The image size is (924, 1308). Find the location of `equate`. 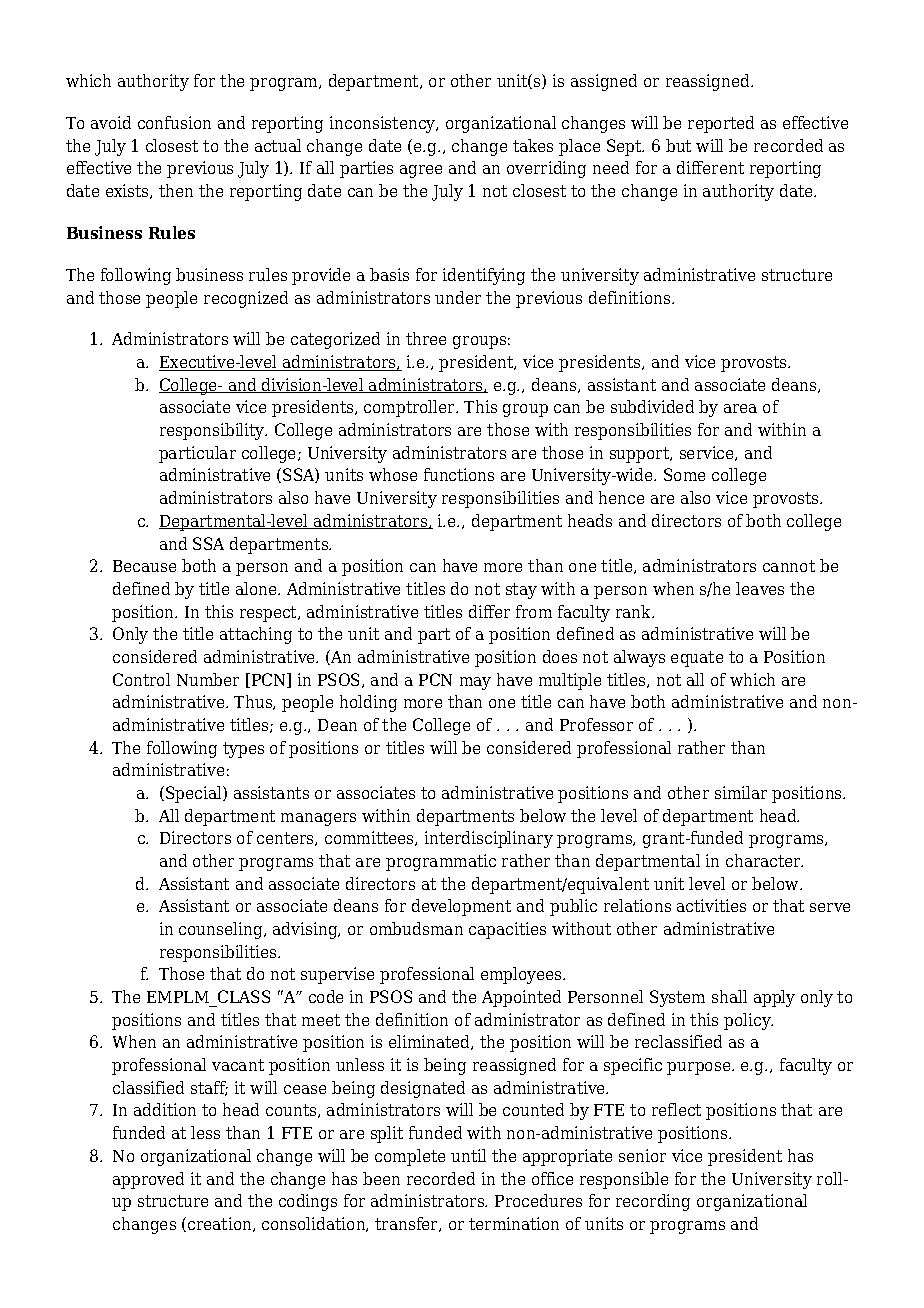

equate is located at coordinates (697, 659).
